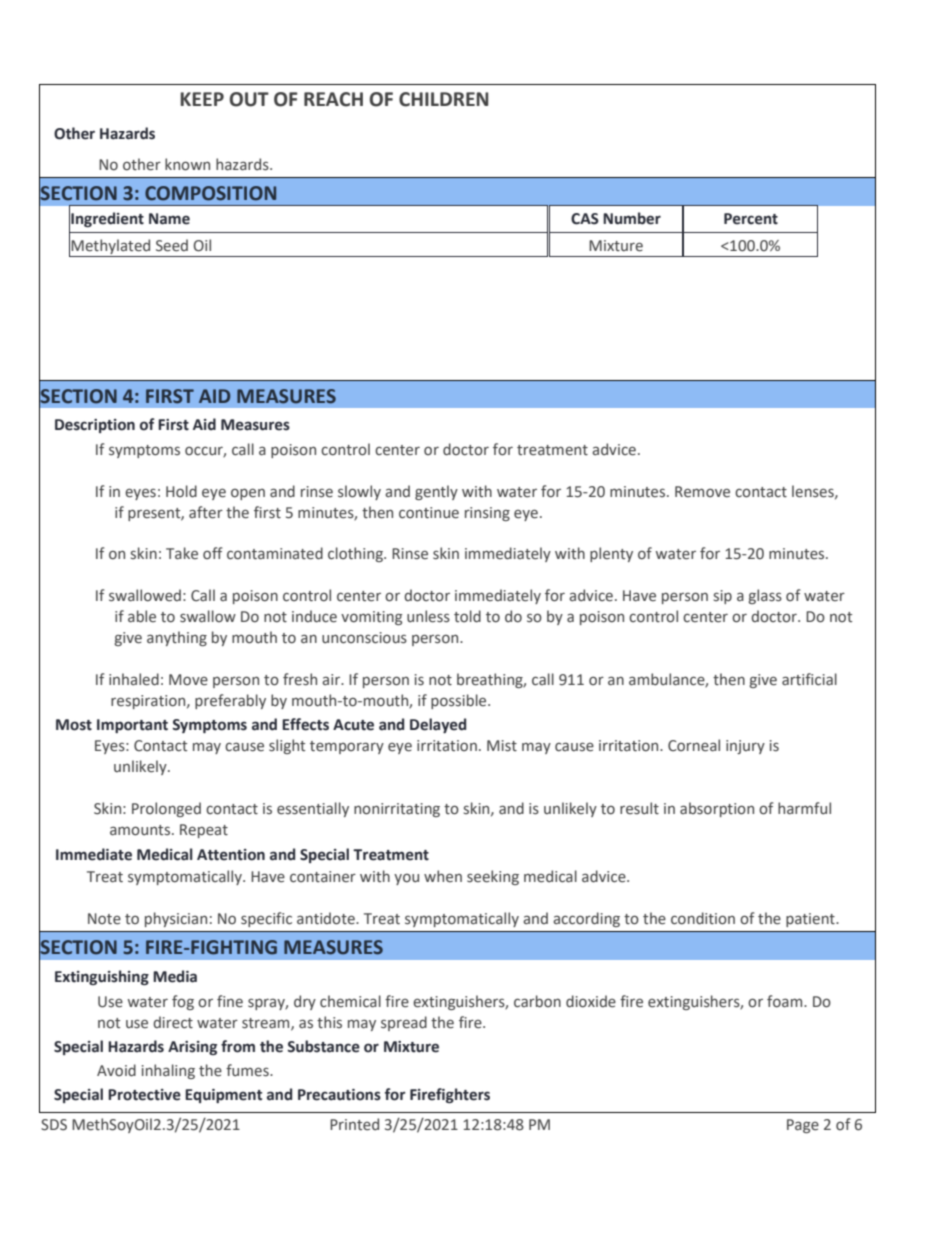  I want to click on Page, so click(803, 1126).
